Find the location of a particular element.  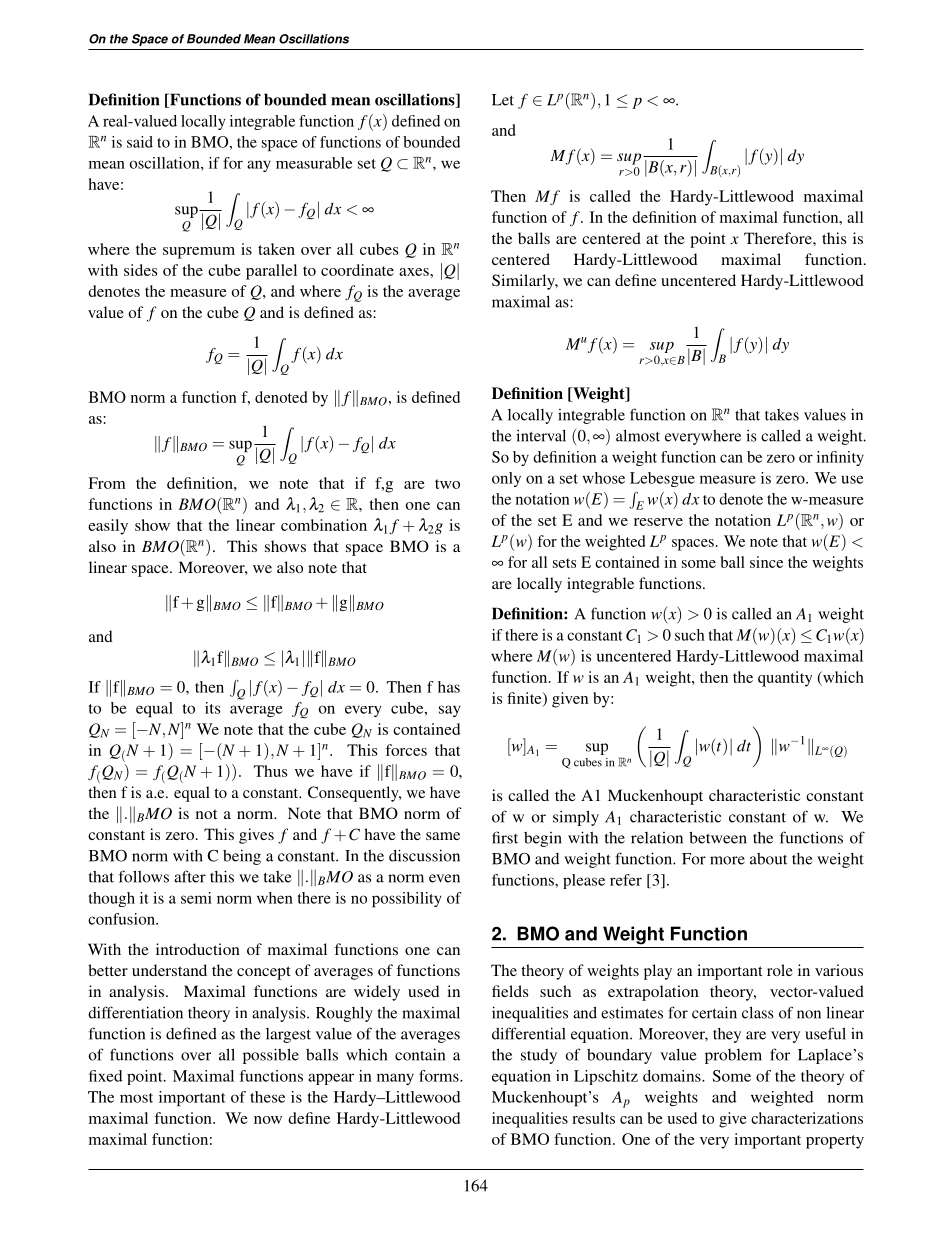

said is located at coordinates (140, 142).
